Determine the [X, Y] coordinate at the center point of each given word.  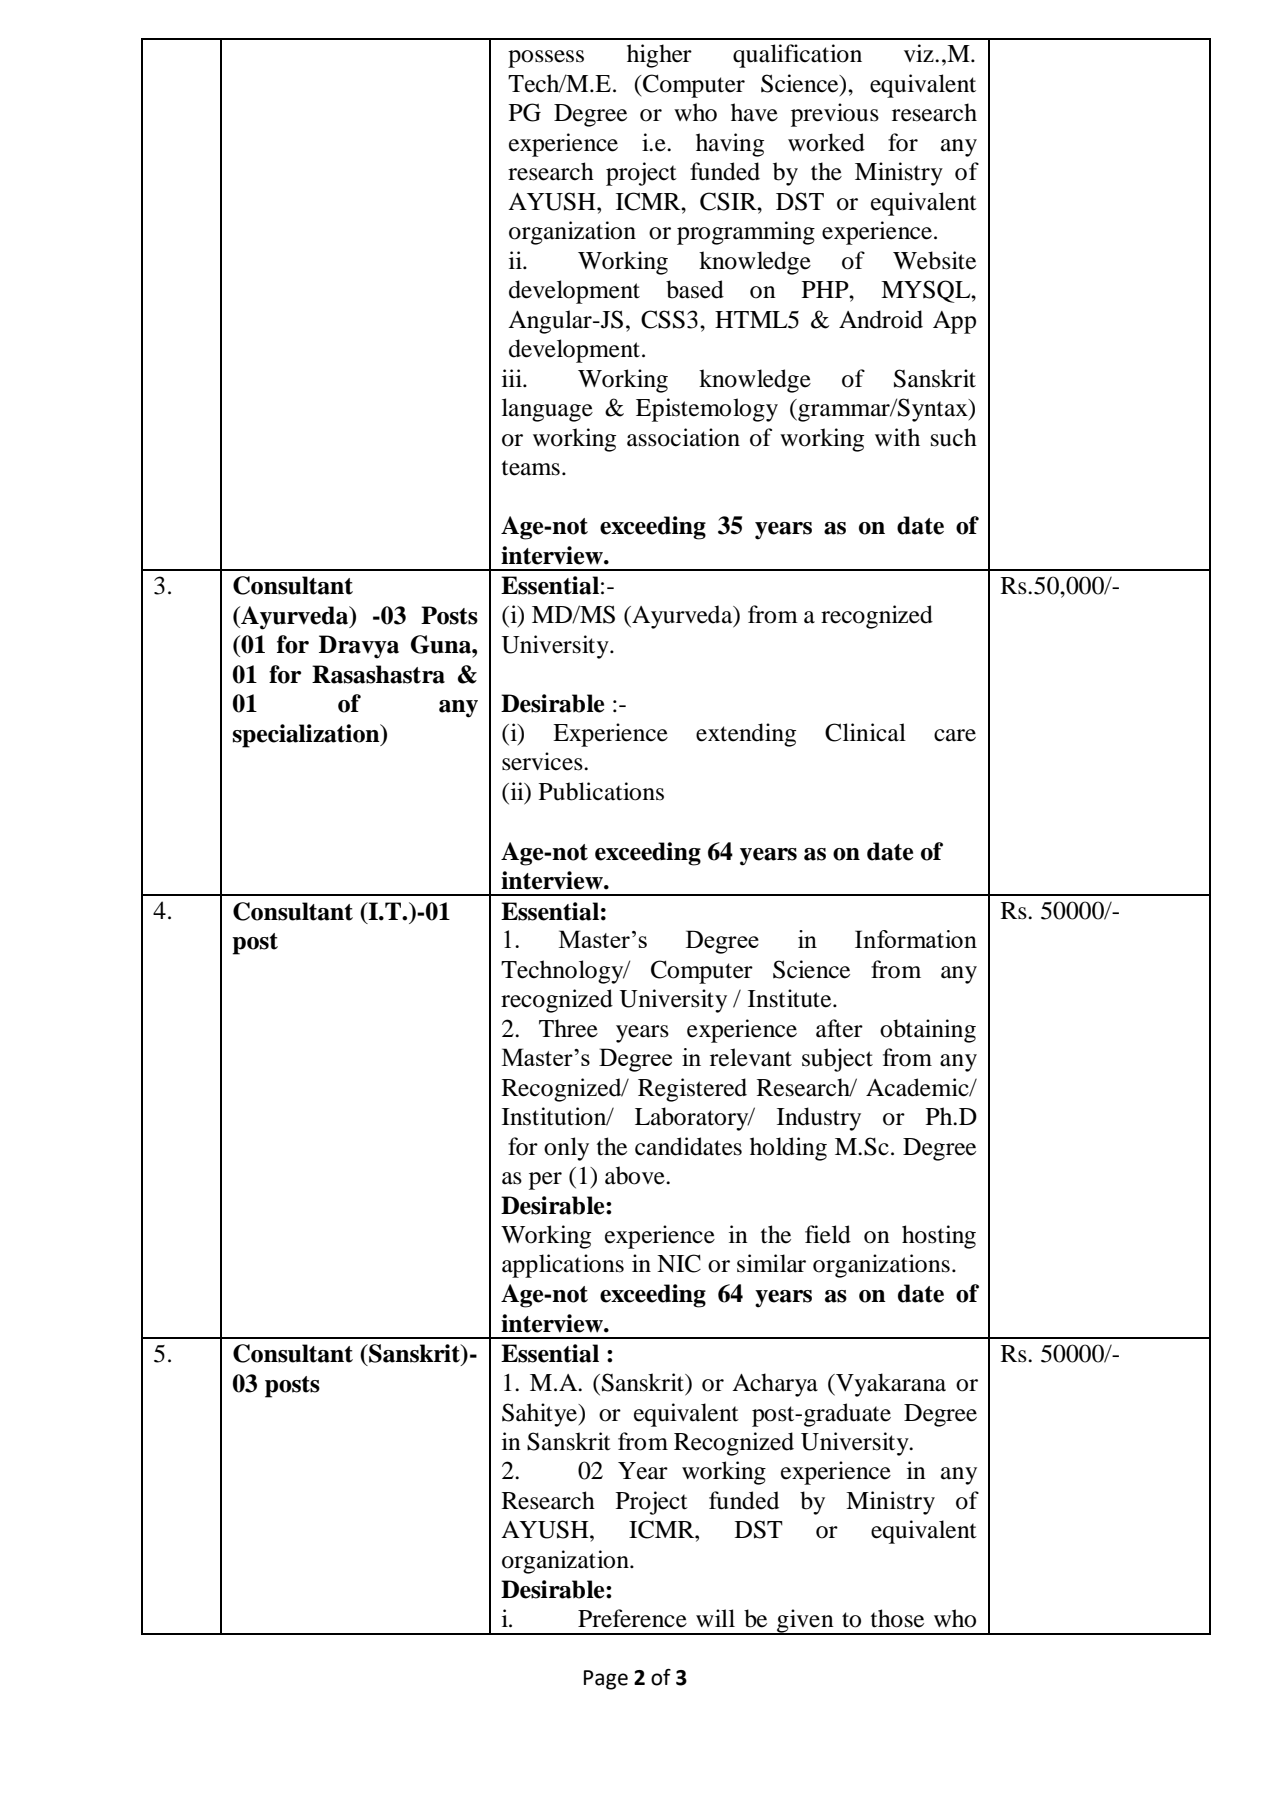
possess [546, 59]
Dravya [359, 647]
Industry [819, 1119]
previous [835, 115]
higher [659, 56]
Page [606, 1680]
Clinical [865, 732]
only [566, 1149]
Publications [601, 791]
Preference [632, 1618]
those [897, 1618]
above [636, 1175]
